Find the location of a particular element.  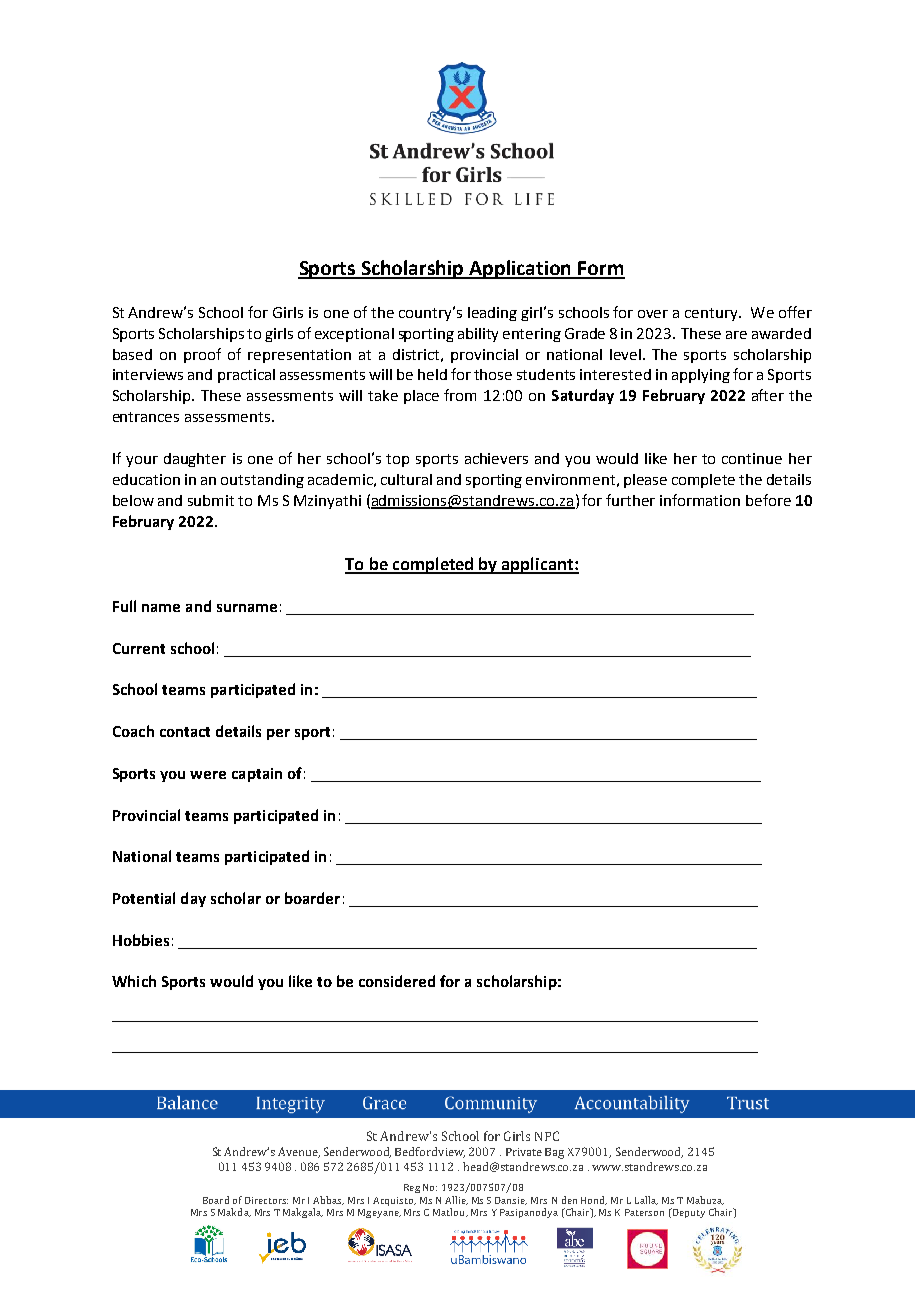

per is located at coordinates (278, 734).
